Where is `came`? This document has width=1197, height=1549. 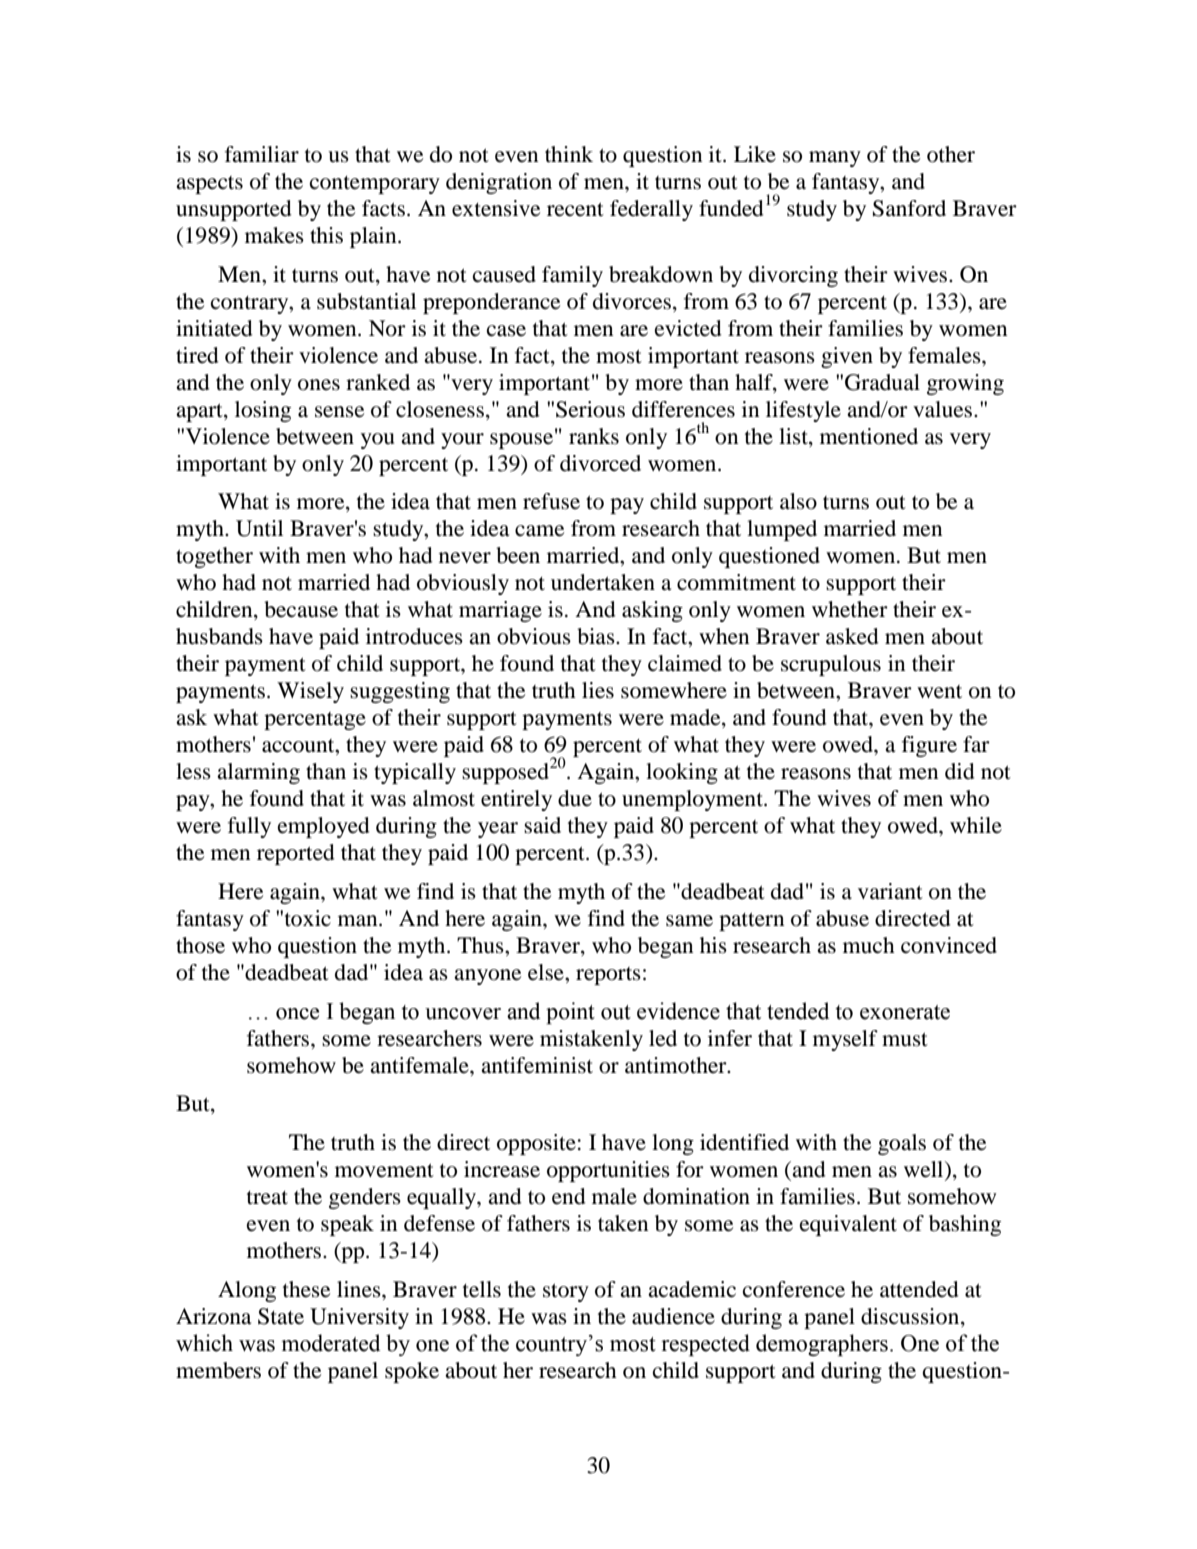 came is located at coordinates (539, 531).
